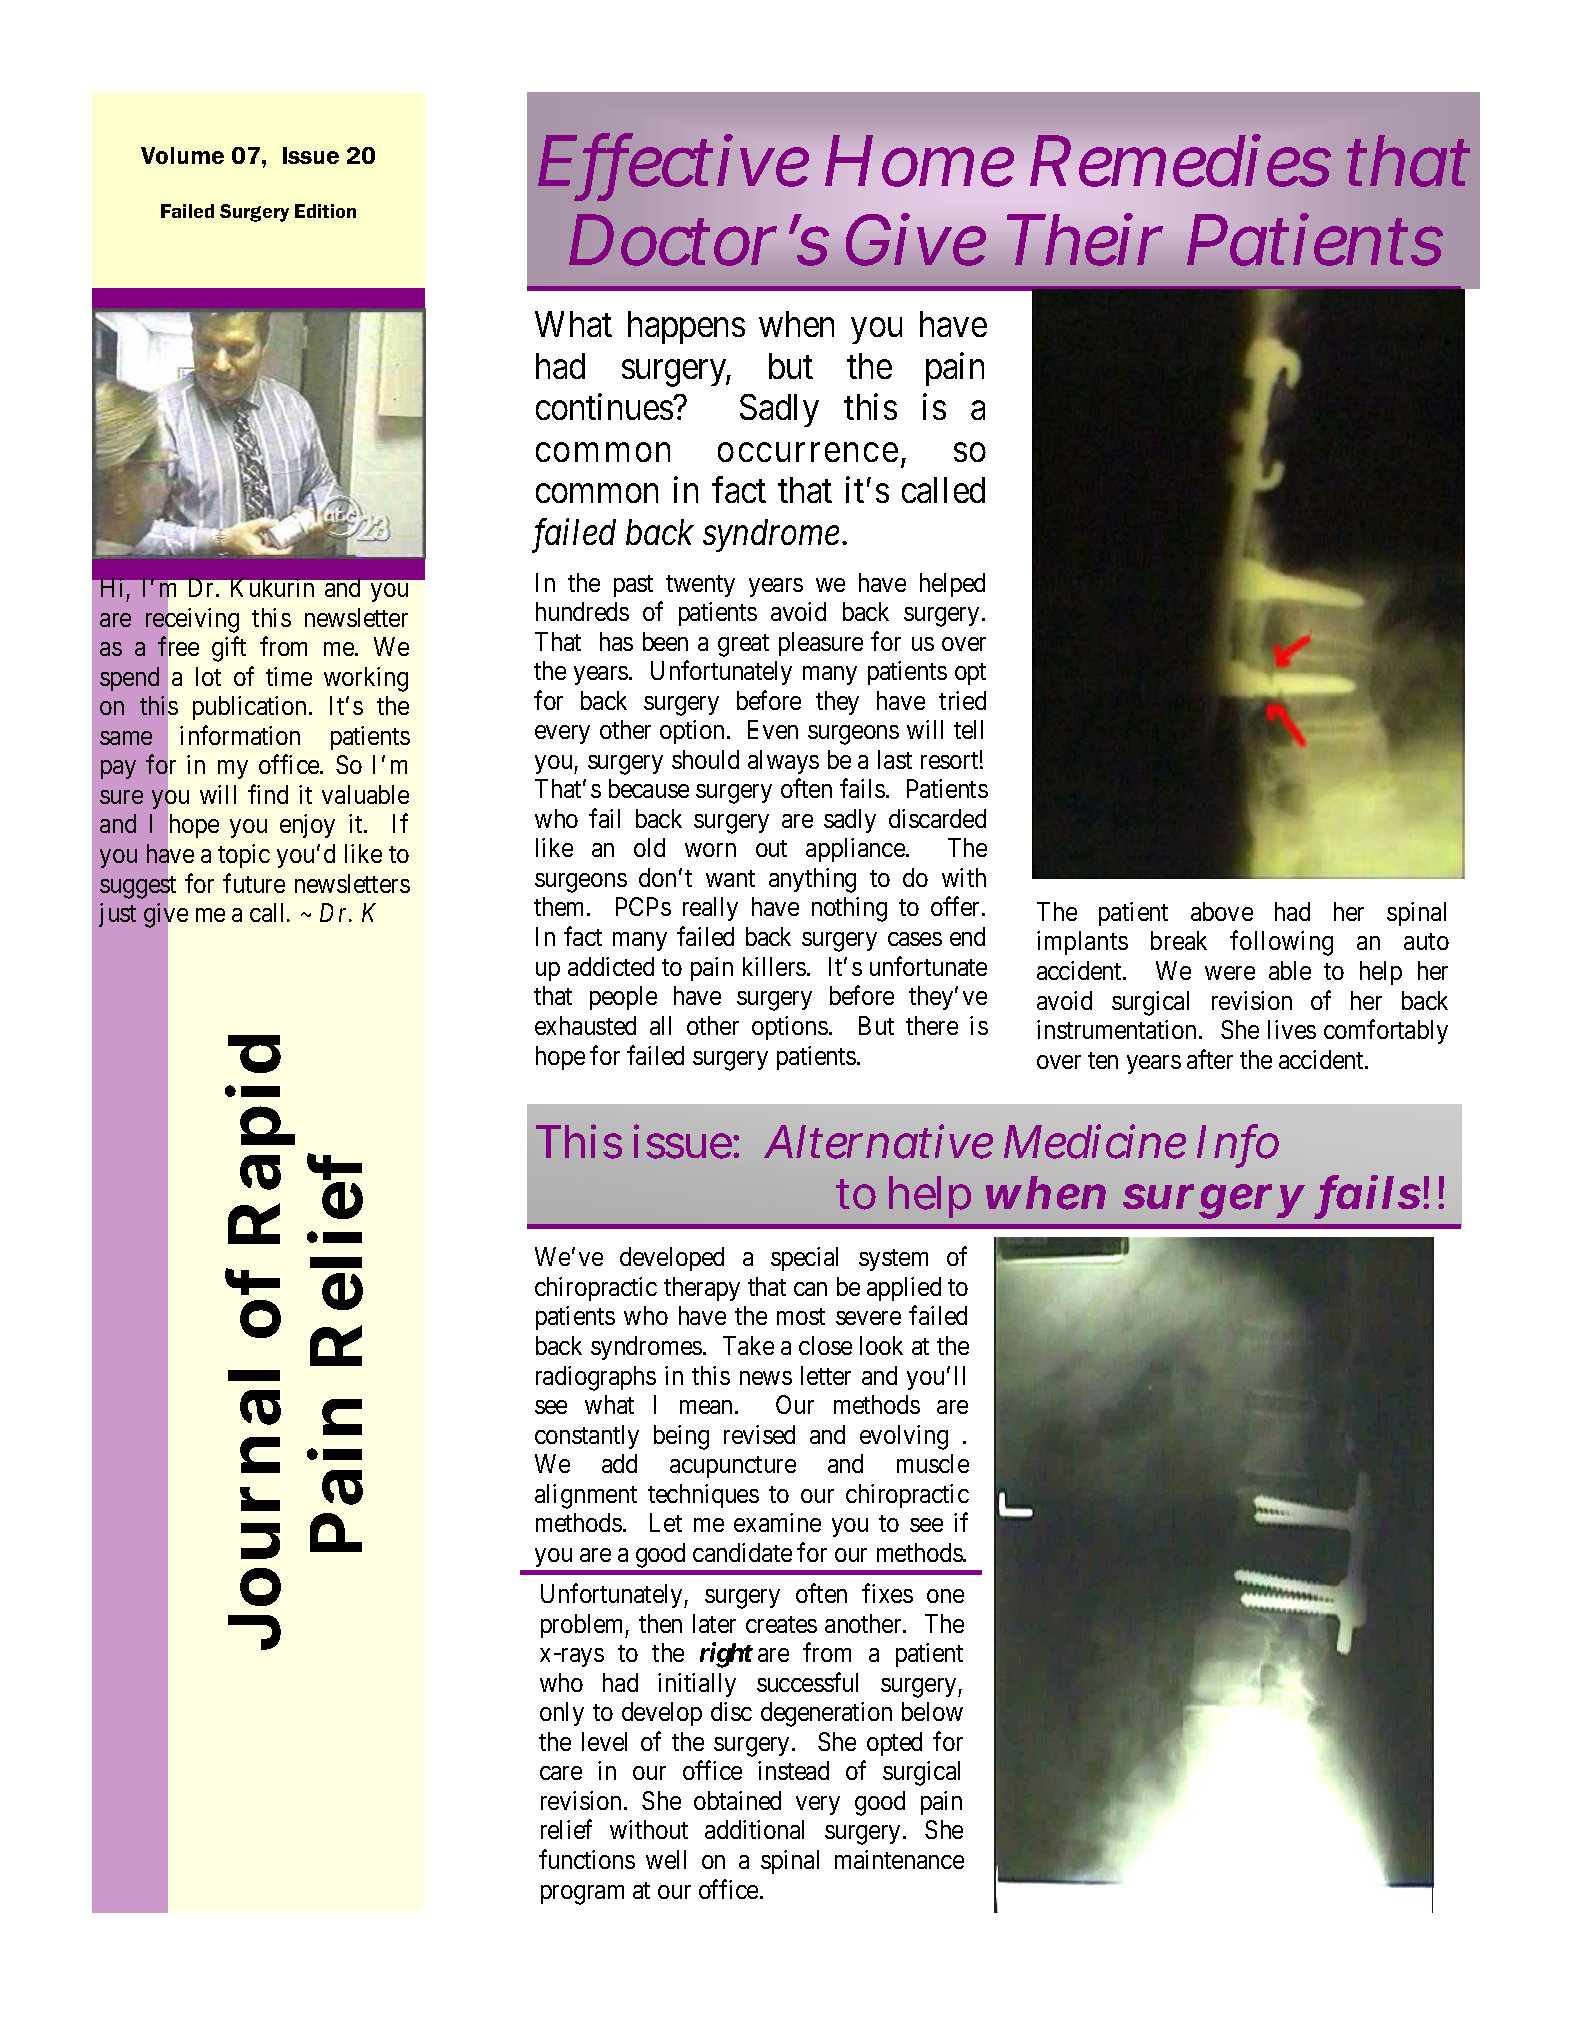 This screenshot has height=2035, width=1572. I want to click on Medicine, so click(1095, 1141).
